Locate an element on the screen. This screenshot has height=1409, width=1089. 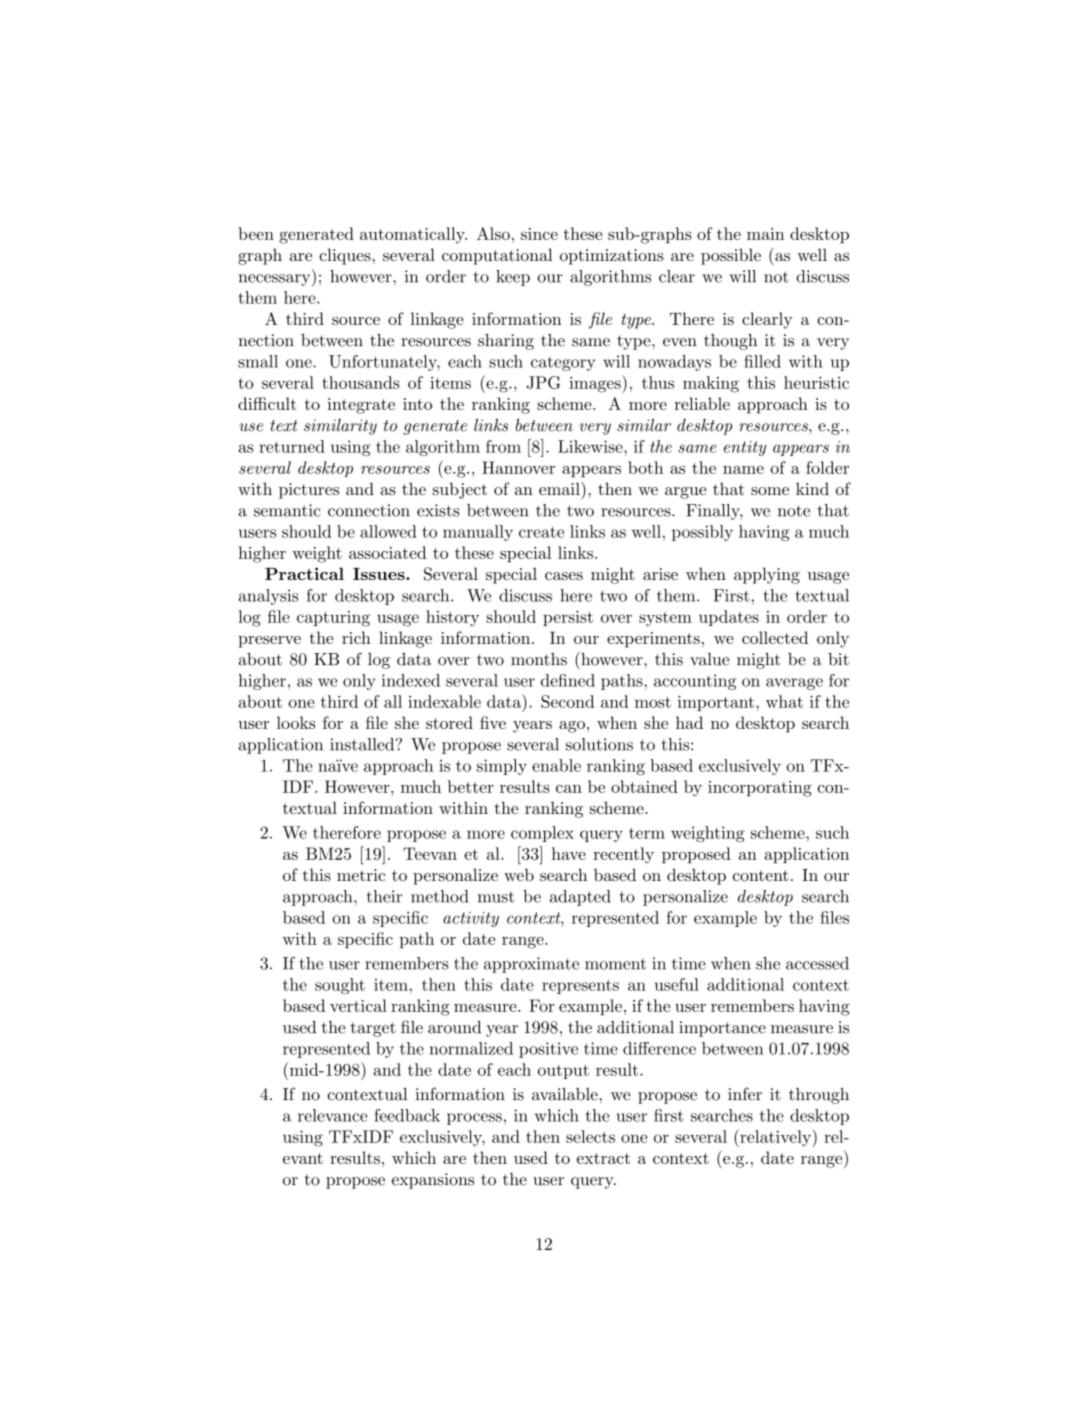
what is located at coordinates (784, 701).
